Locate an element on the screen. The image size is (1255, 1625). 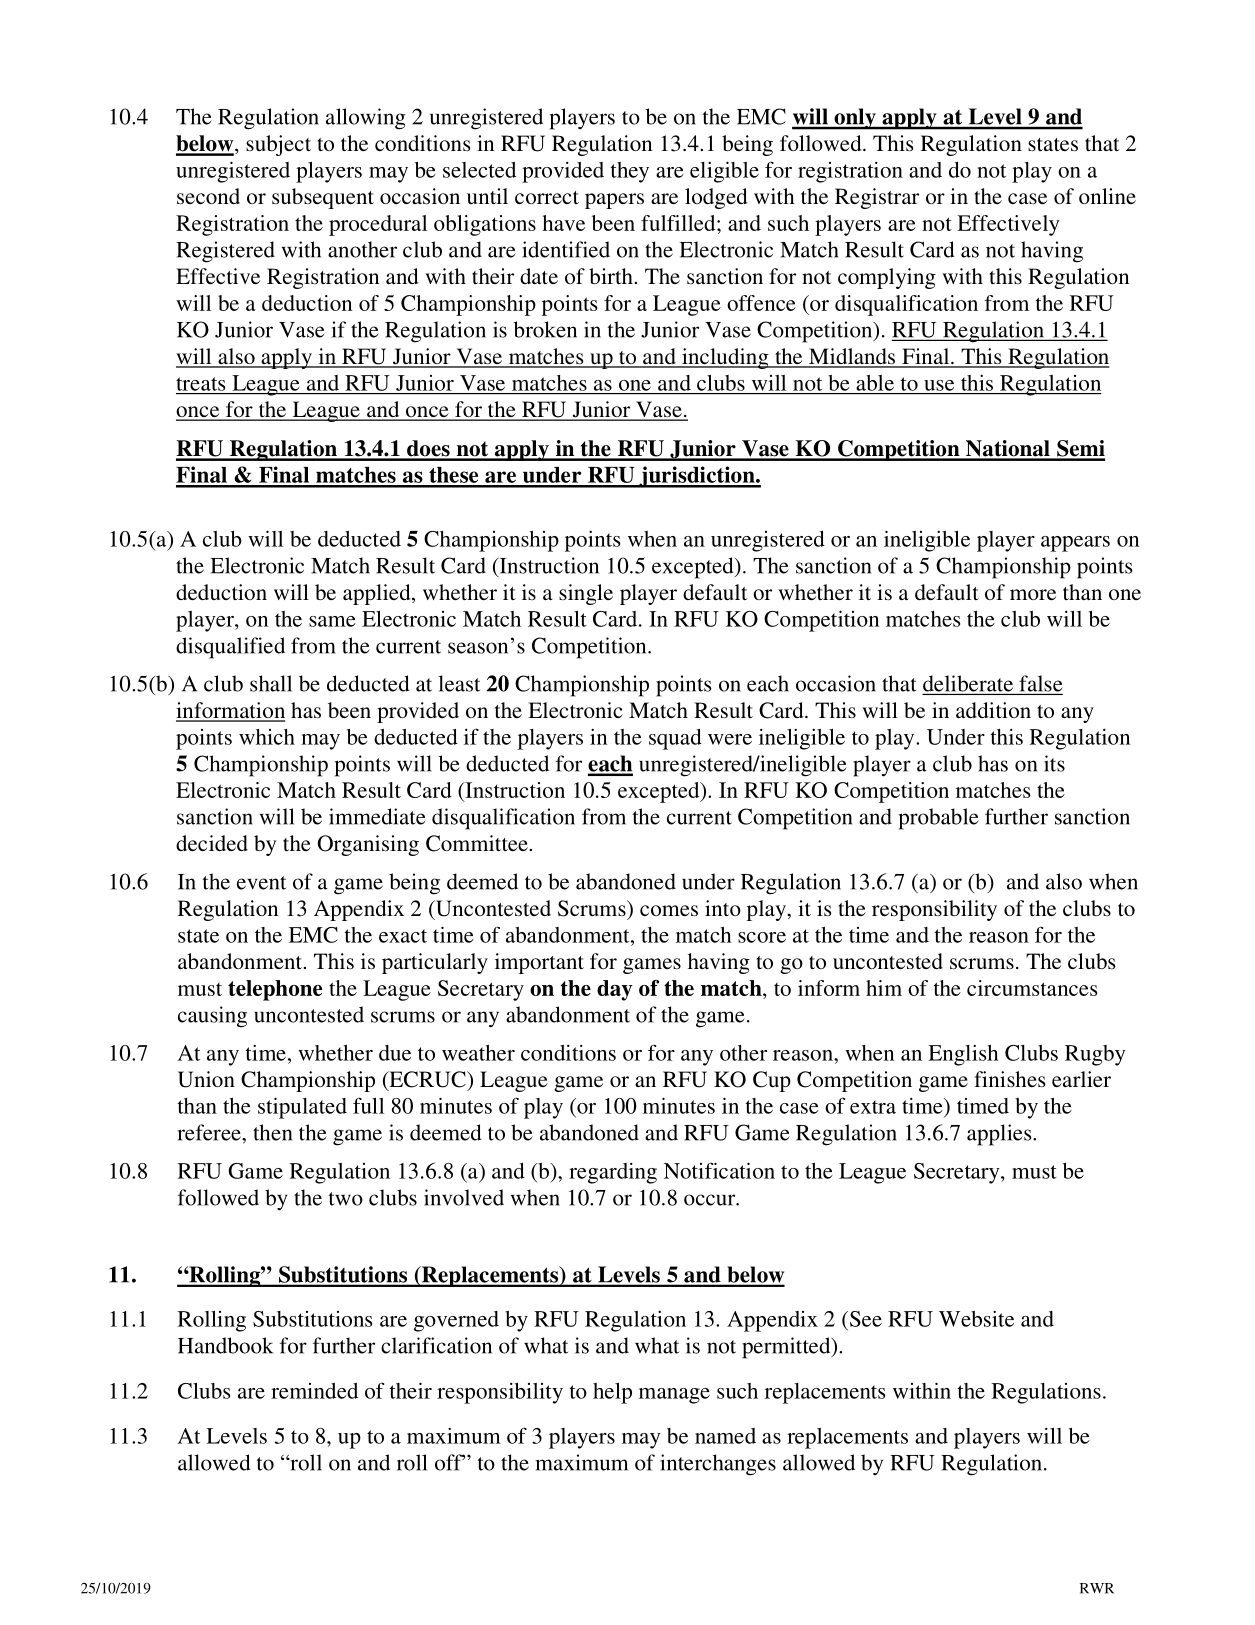
reminded is located at coordinates (314, 1391).
